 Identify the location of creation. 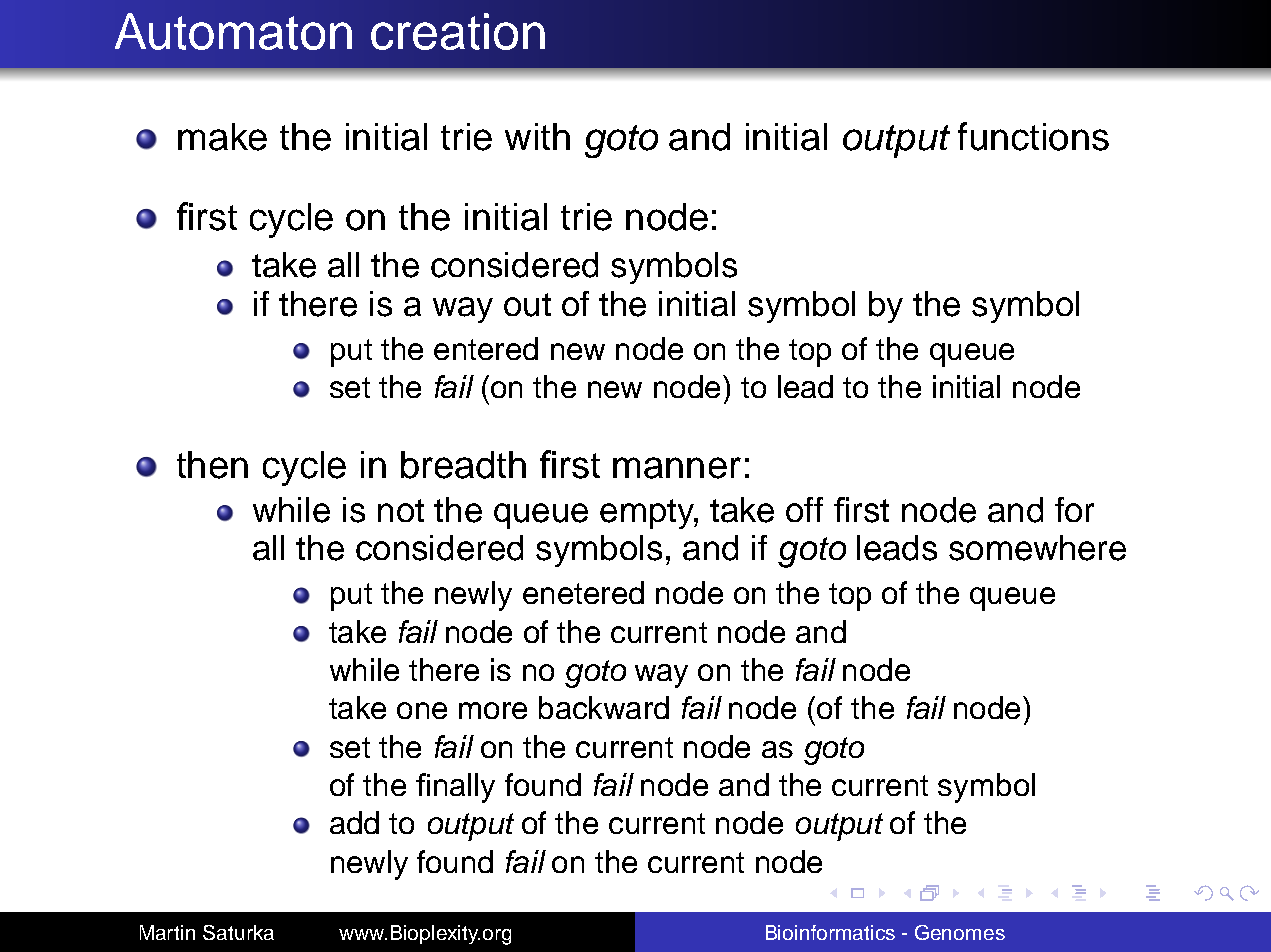
(458, 31).
